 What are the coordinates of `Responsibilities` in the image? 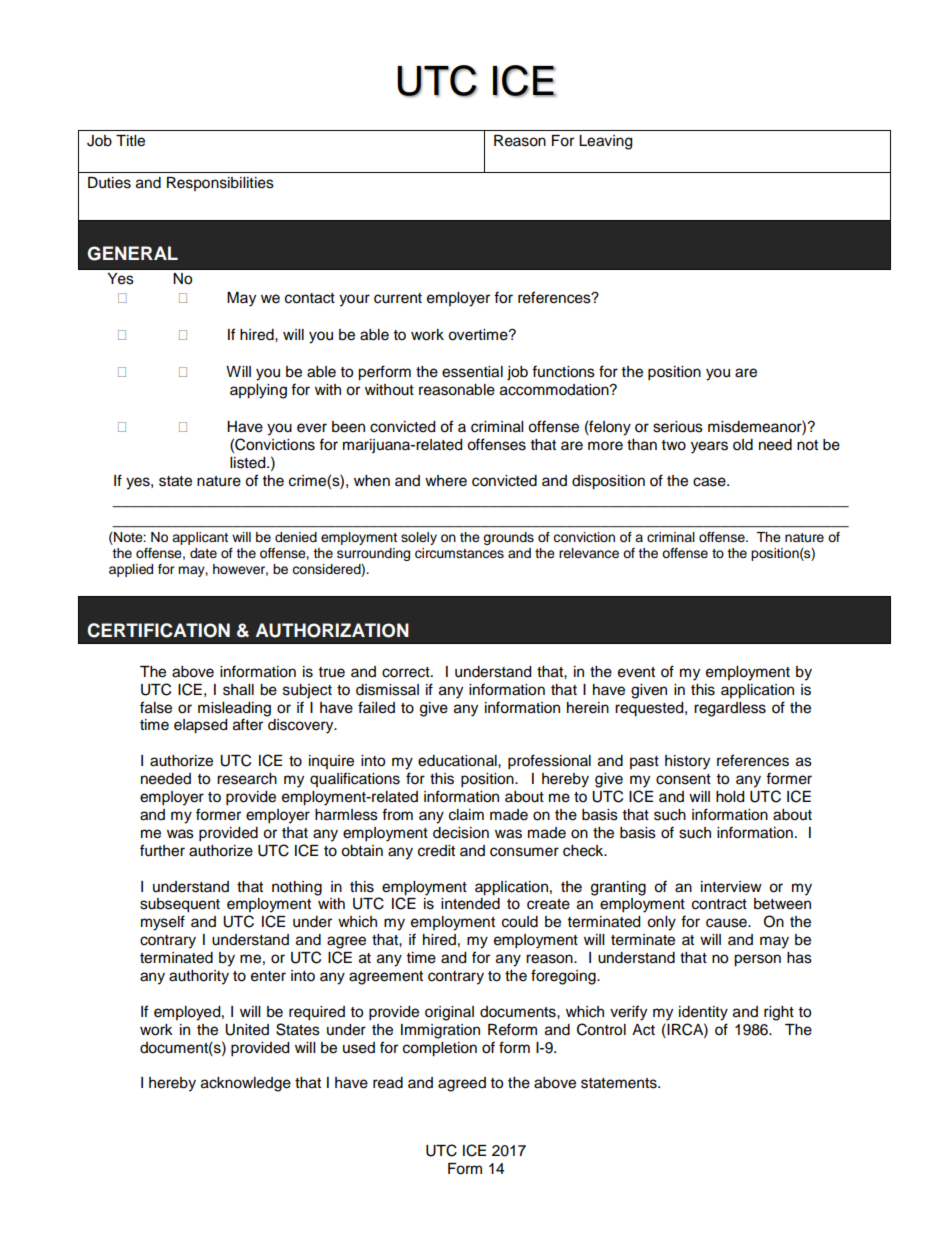 It's located at (220, 184).
